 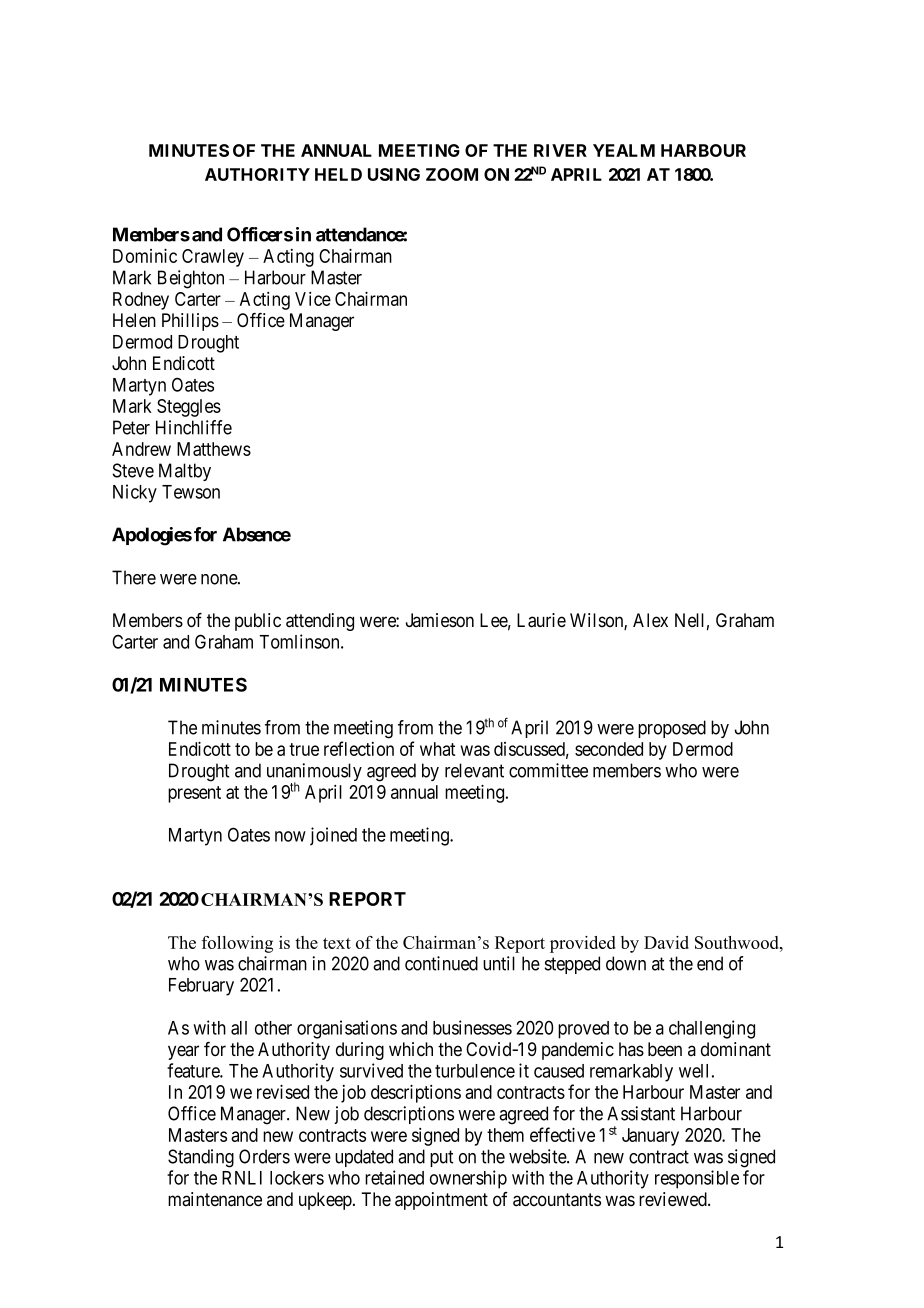 I want to click on proposed, so click(x=672, y=729).
